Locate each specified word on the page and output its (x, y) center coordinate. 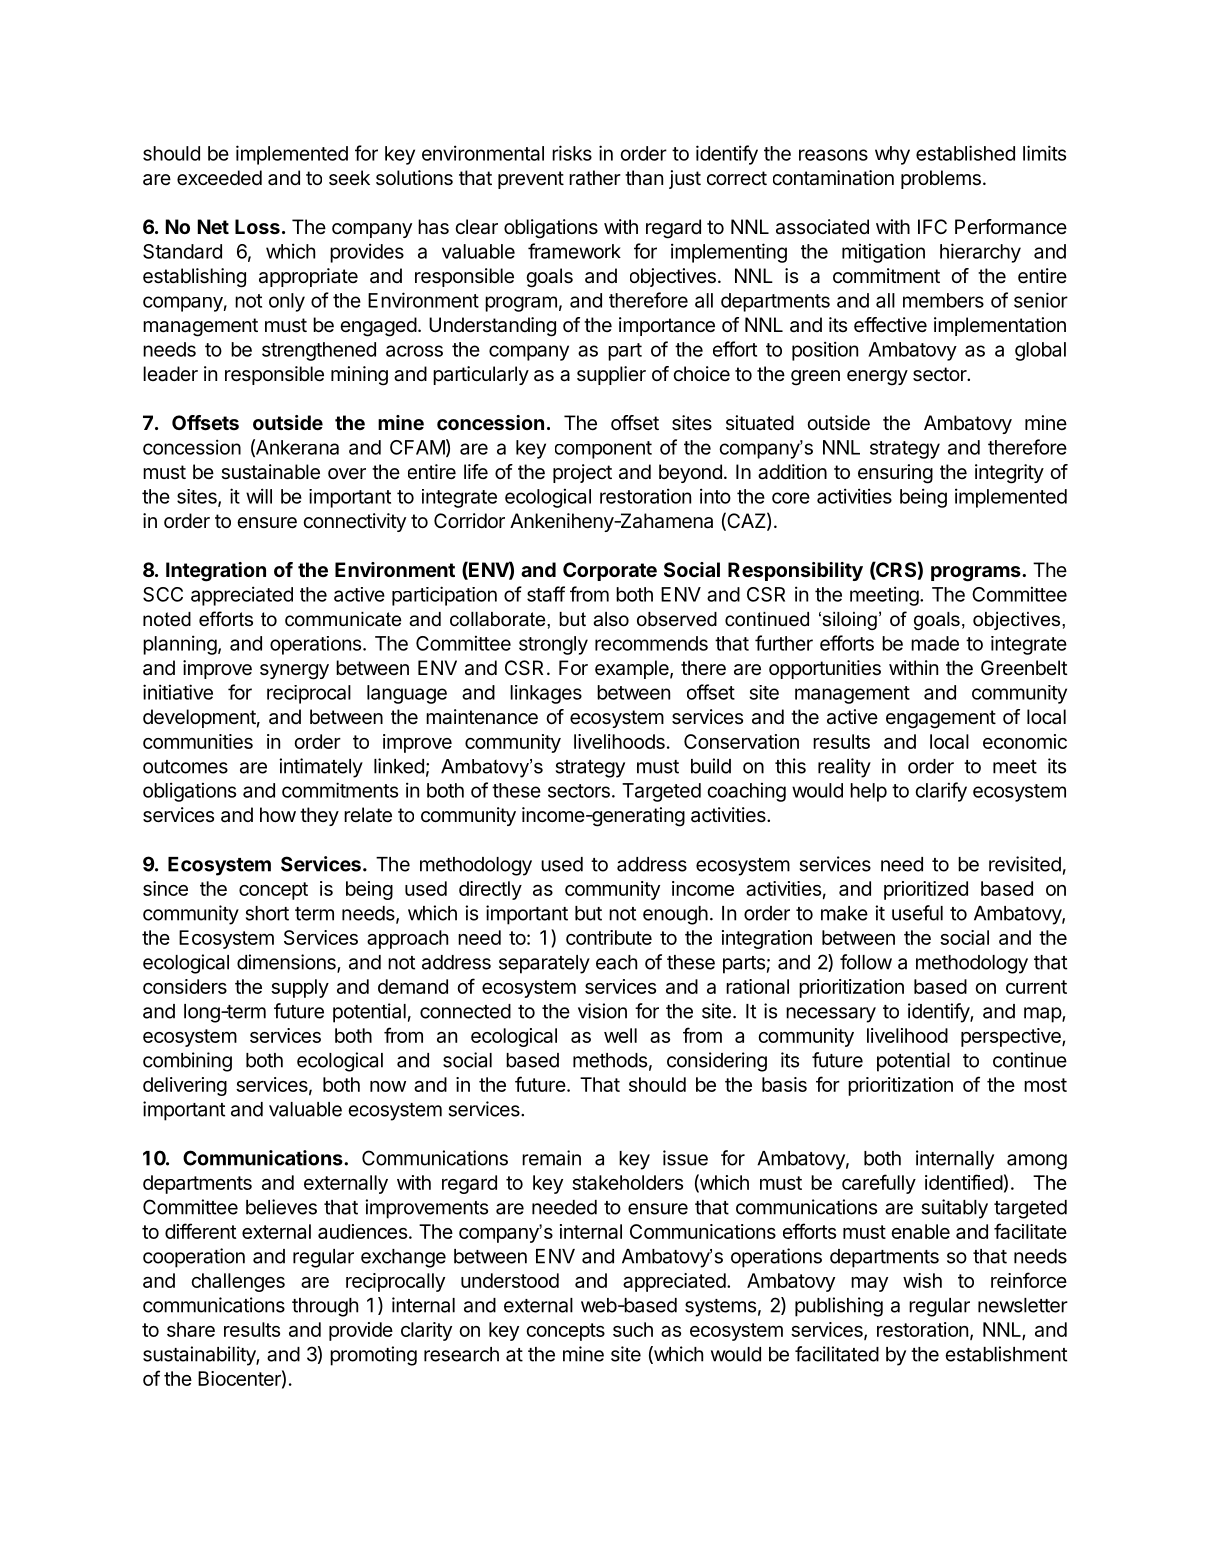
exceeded (219, 178)
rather (595, 178)
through (325, 1307)
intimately (321, 768)
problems (941, 179)
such (633, 1329)
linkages (546, 694)
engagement (941, 719)
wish (922, 1280)
